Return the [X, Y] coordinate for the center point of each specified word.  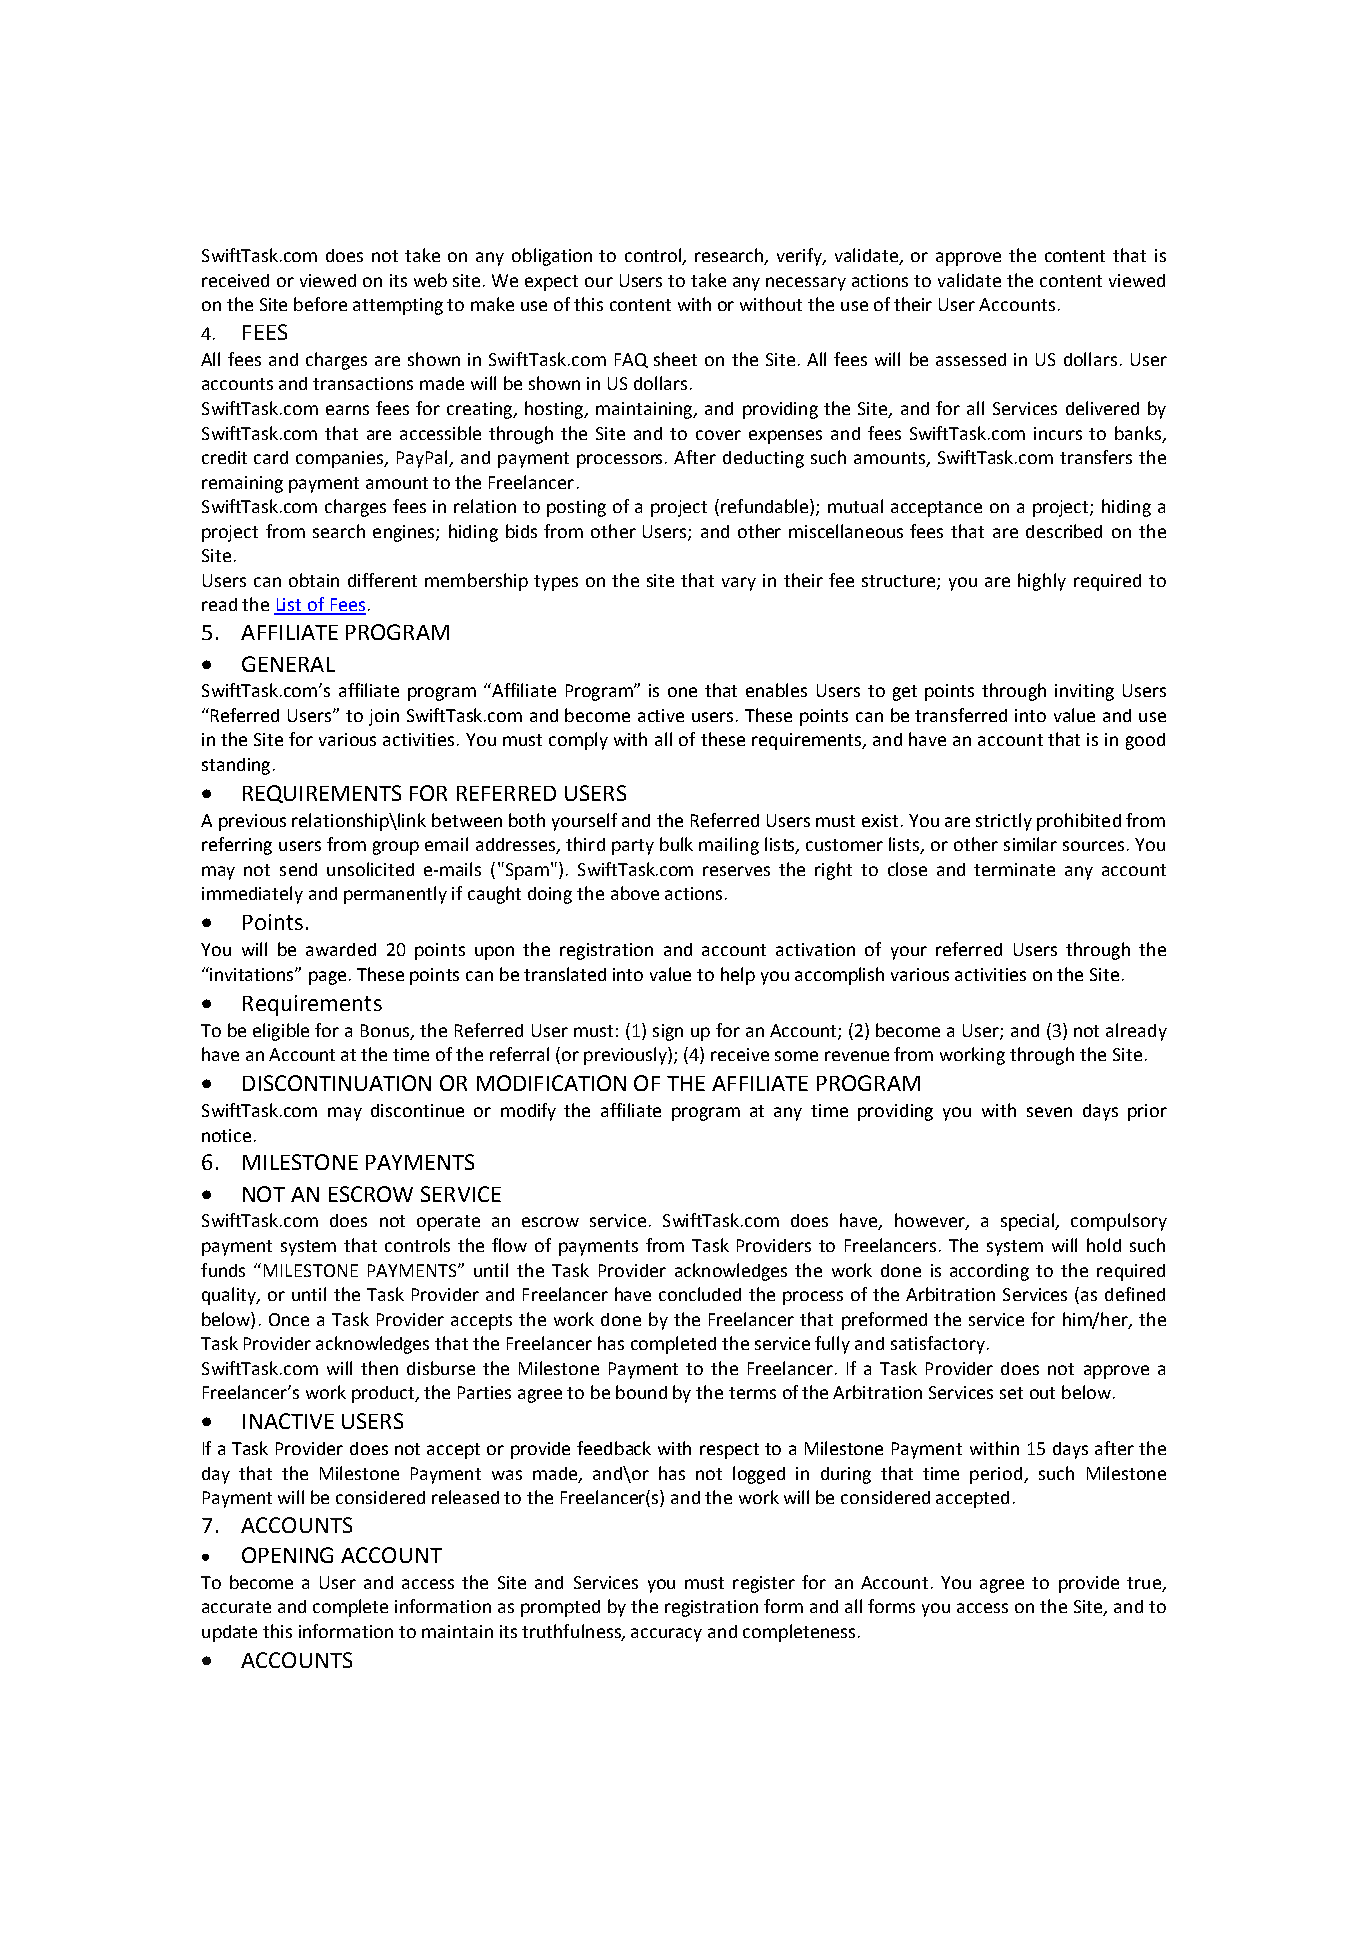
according [989, 1272]
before [320, 304]
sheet [675, 359]
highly [1042, 582]
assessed [971, 359]
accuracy [666, 1635]
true [1144, 1583]
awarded [341, 949]
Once [289, 1319]
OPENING [287, 1555]
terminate [1014, 869]
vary [739, 584]
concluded [700, 1294]
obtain [314, 580]
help [738, 976]
